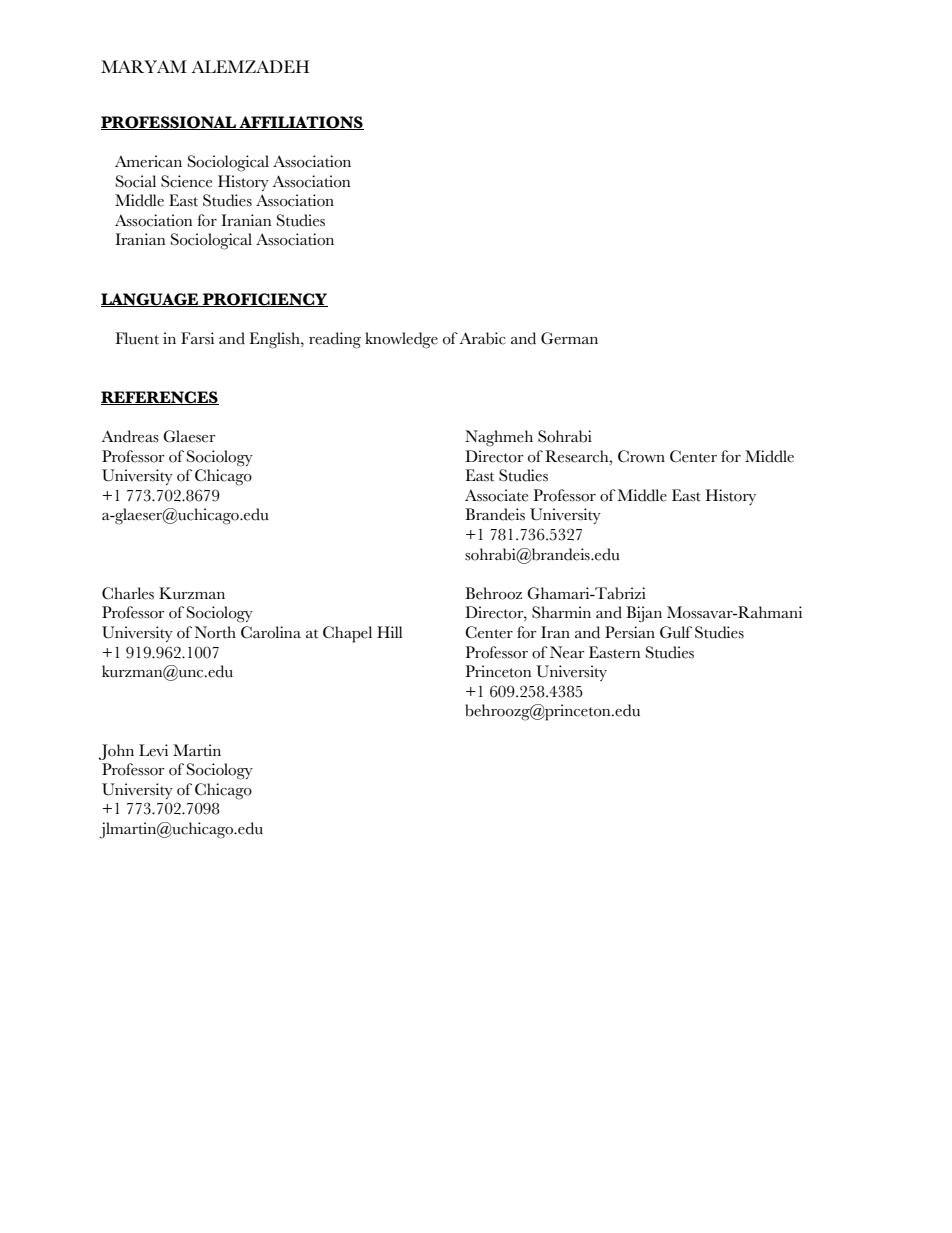  I want to click on Near, so click(567, 652).
